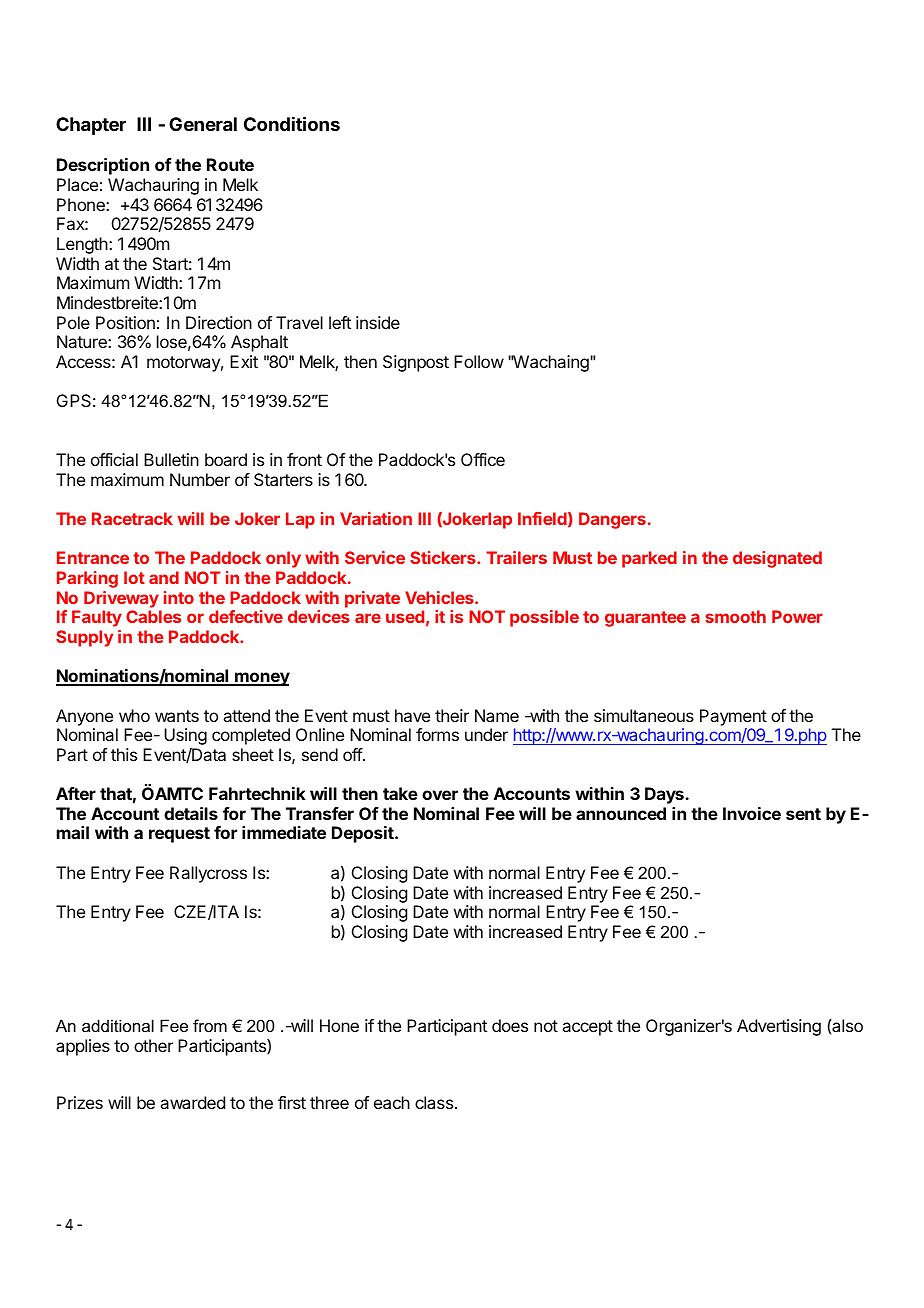 This screenshot has width=924, height=1308. Describe the element at coordinates (171, 459) in the screenshot. I see `Bulletin` at that location.
